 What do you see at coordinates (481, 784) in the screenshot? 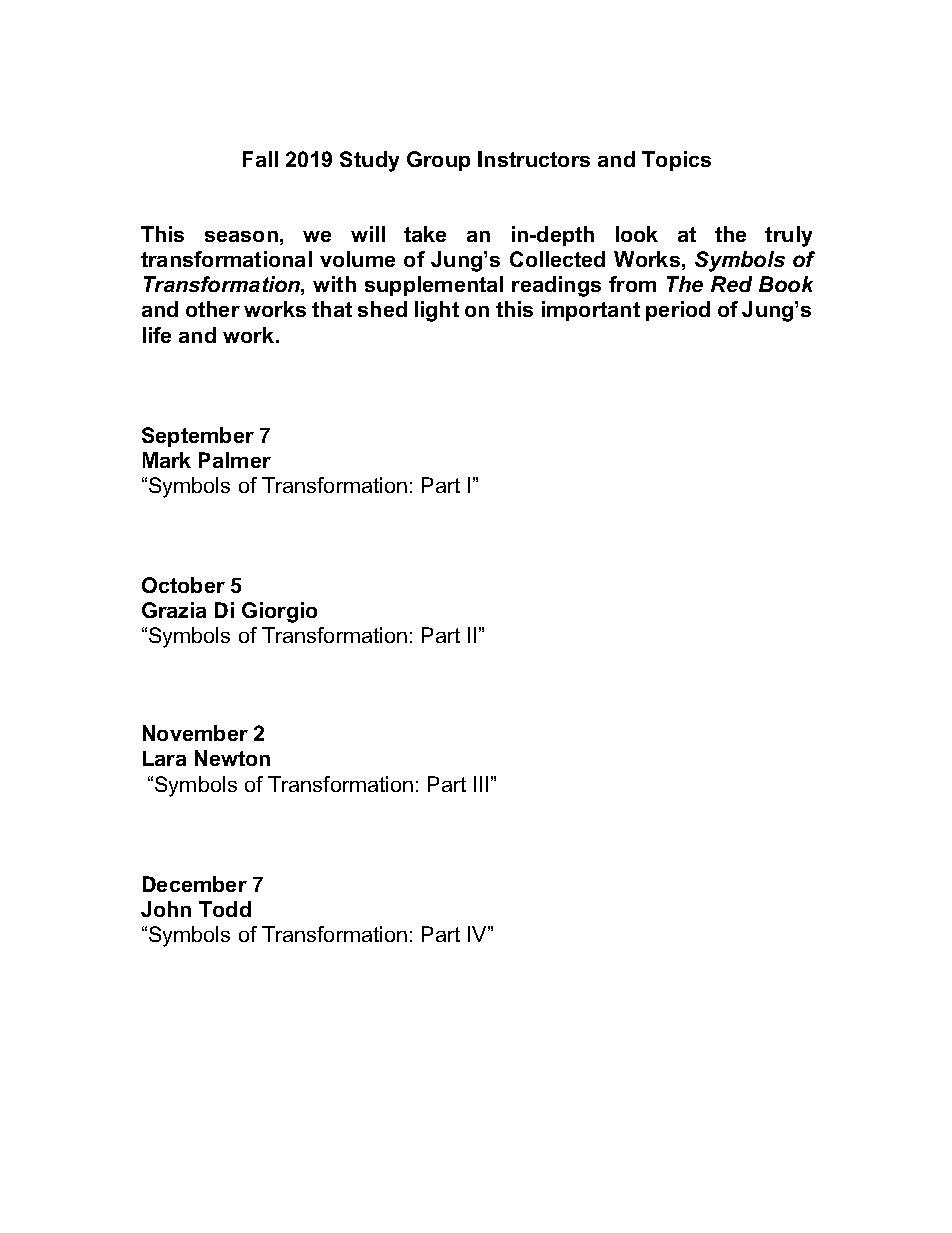
I see `III` at bounding box center [481, 784].
